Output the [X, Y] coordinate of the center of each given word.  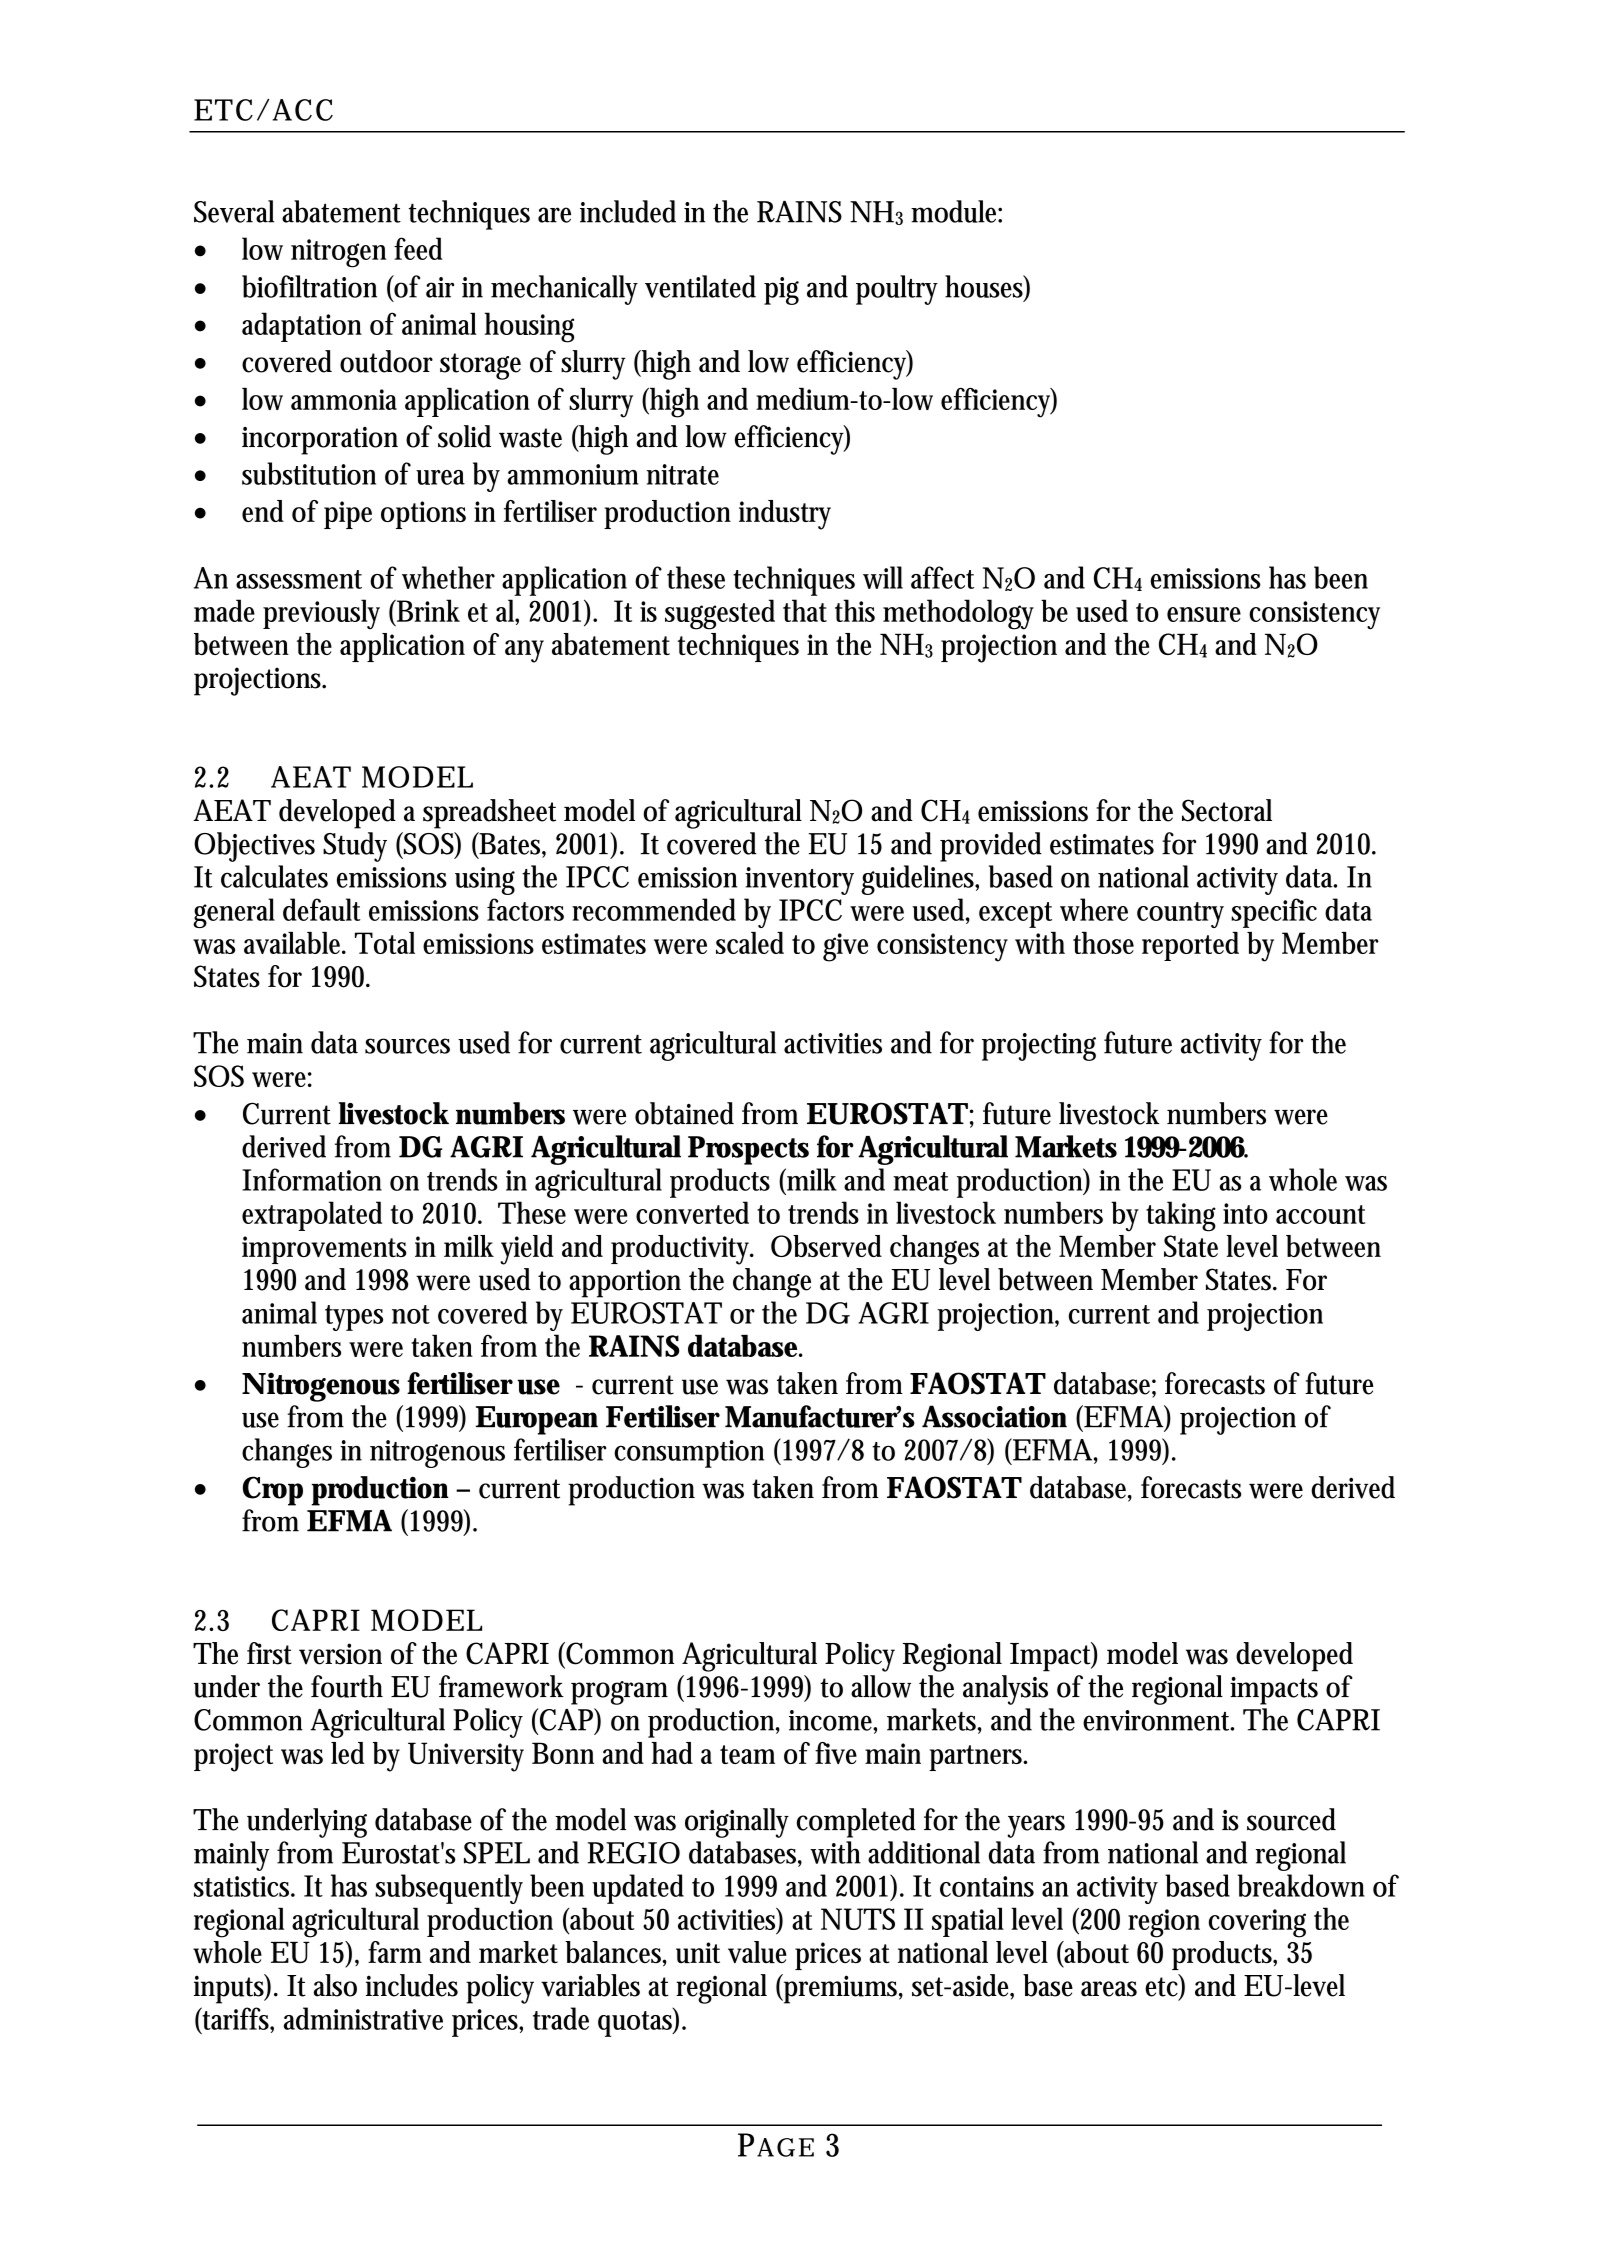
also [335, 1985]
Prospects [748, 1150]
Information [312, 1179]
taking [1181, 1216]
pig [781, 291]
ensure [1204, 614]
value [757, 1952]
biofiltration [309, 286]
